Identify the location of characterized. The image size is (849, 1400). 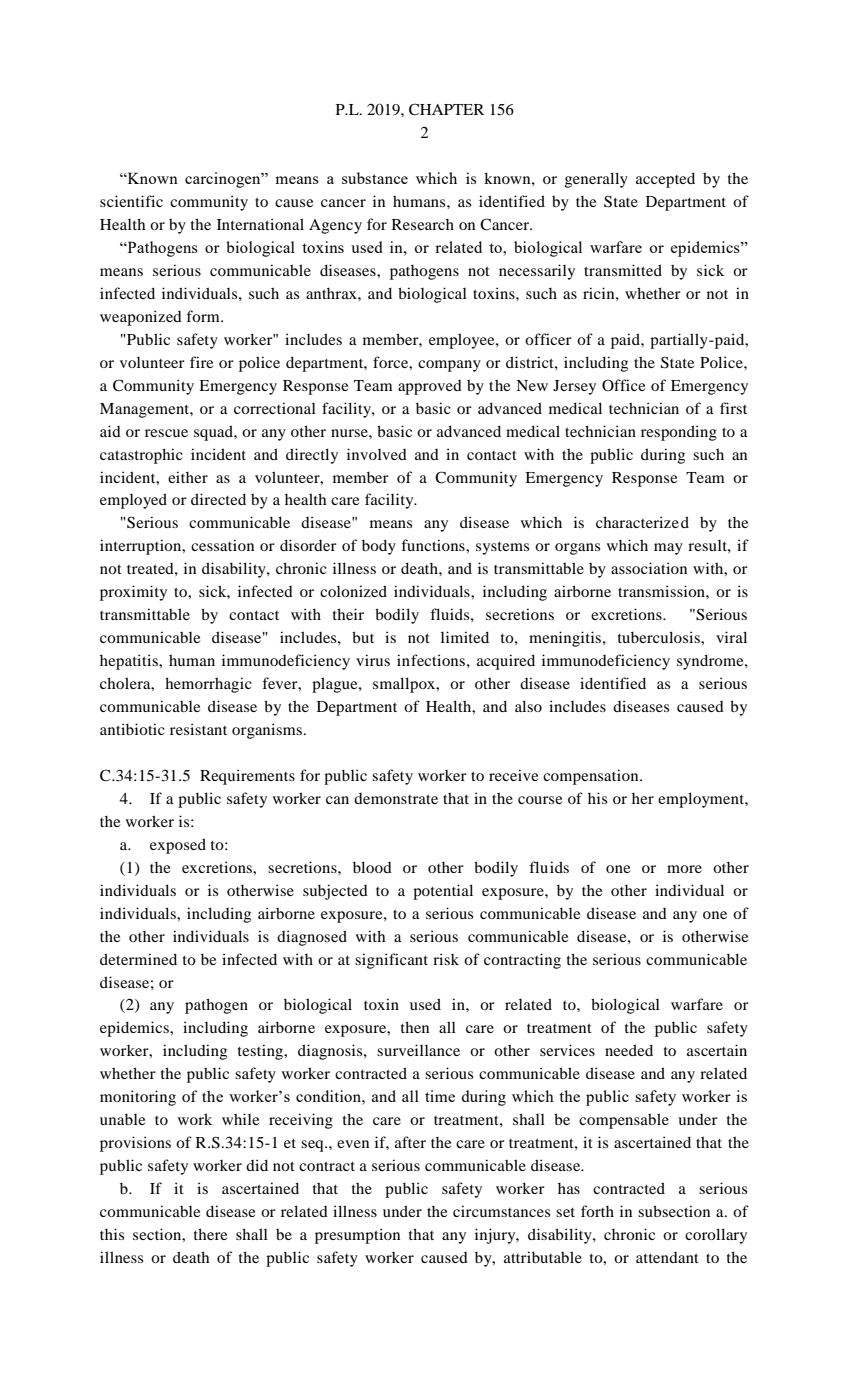
(642, 522).
